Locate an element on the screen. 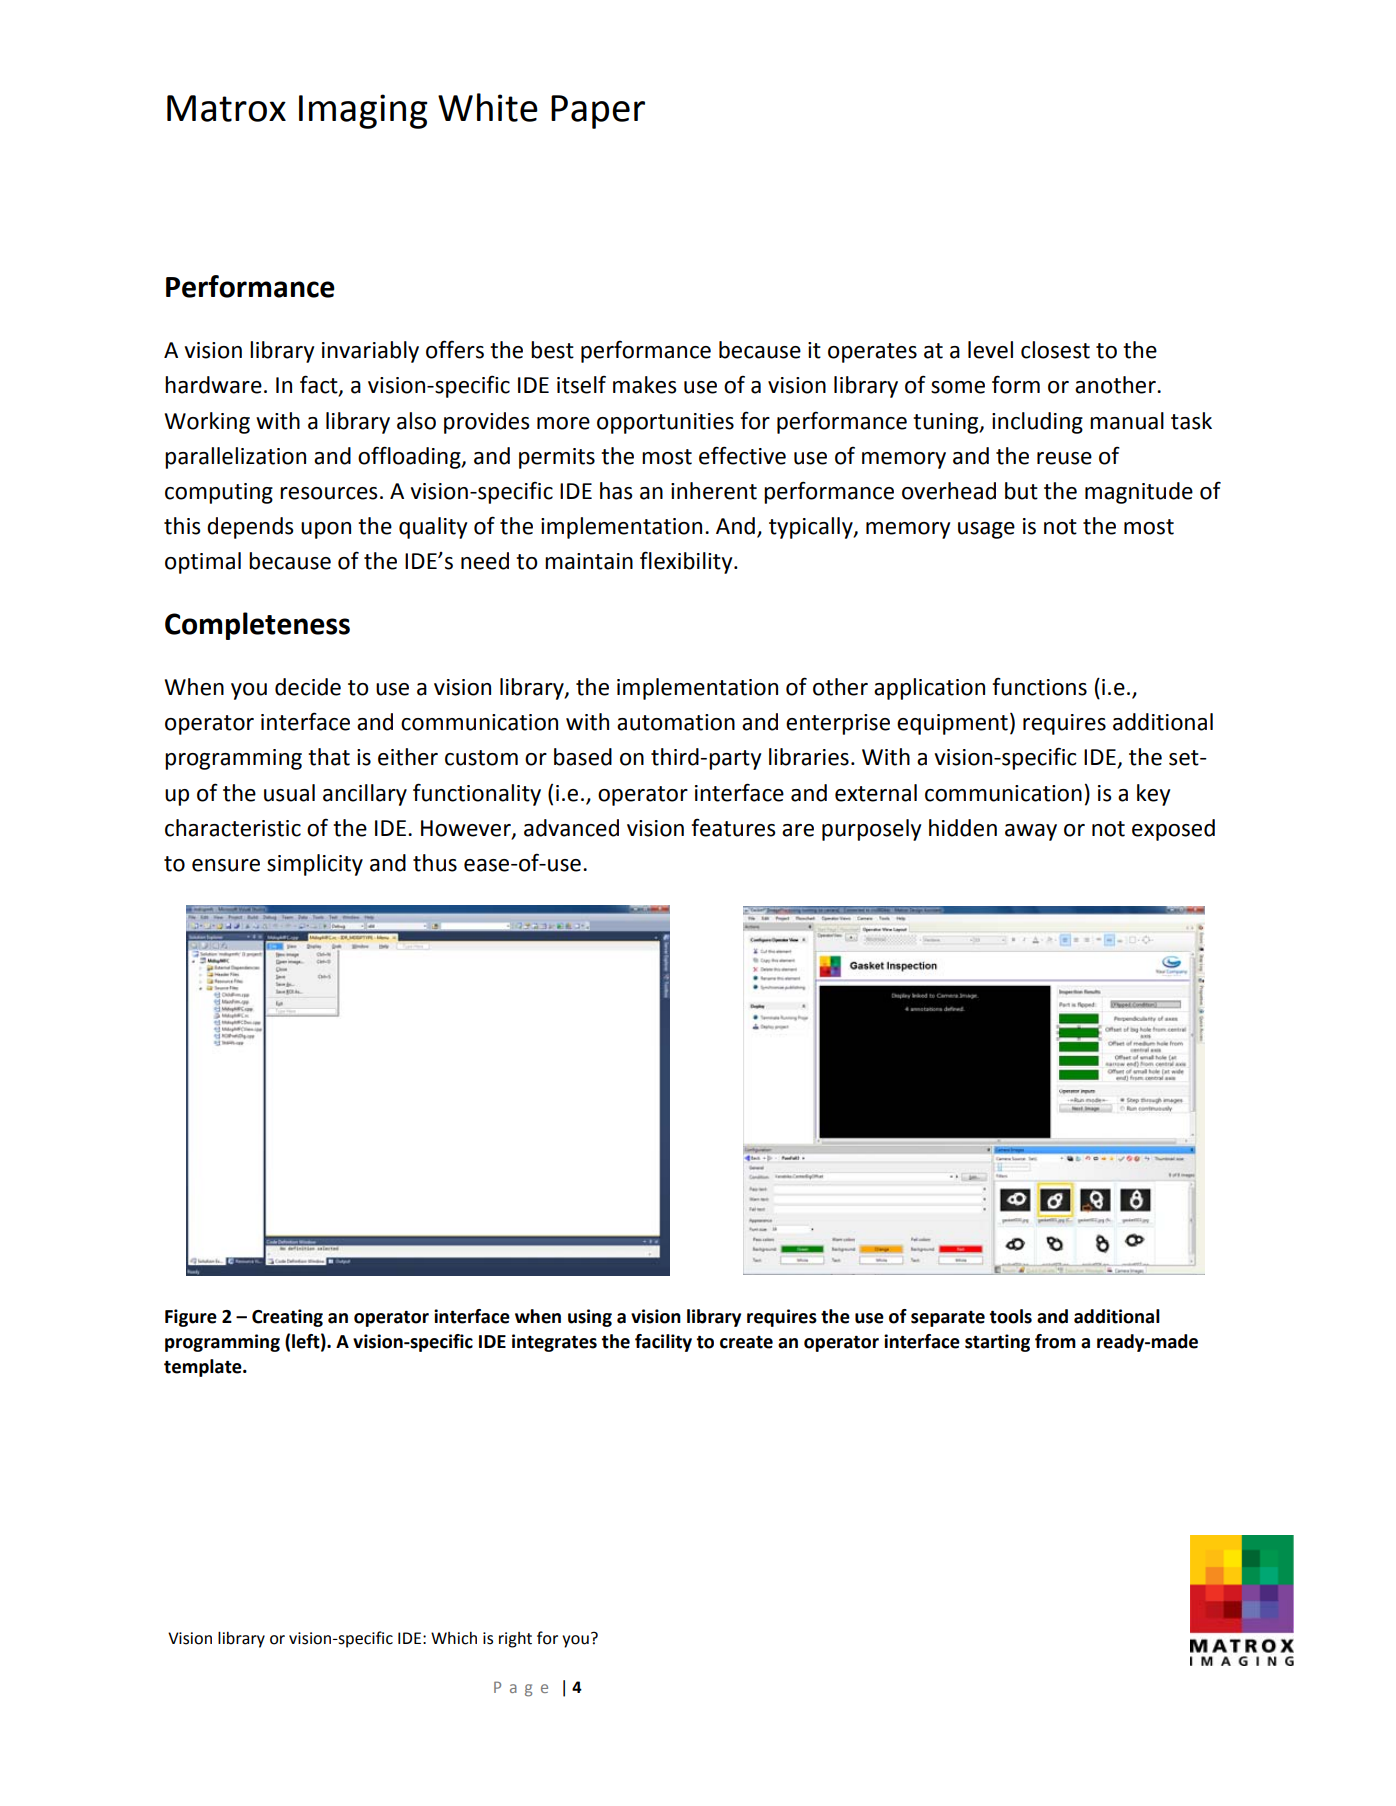  but is located at coordinates (1021, 491).
